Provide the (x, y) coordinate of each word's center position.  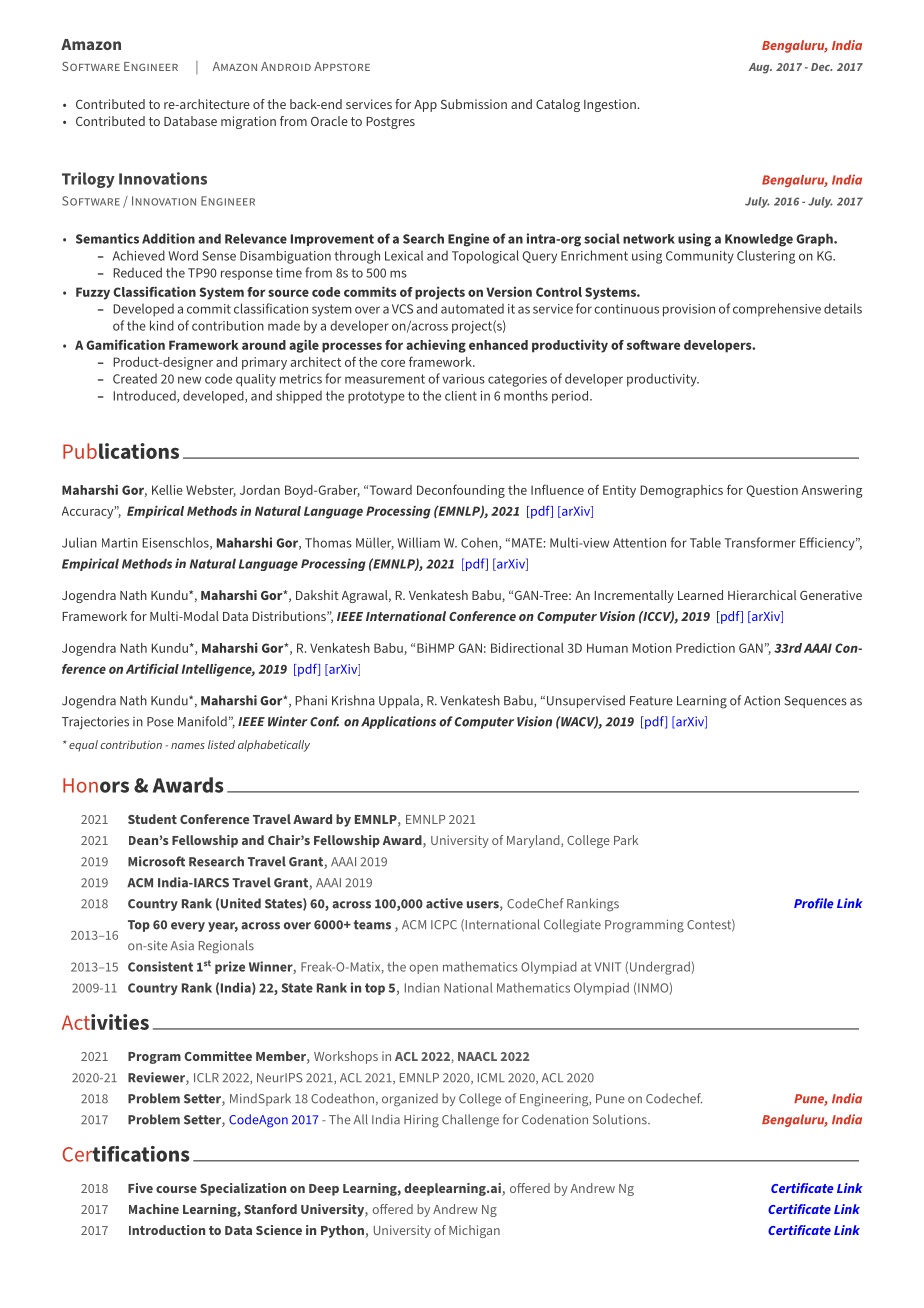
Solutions (621, 1119)
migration (248, 122)
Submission (474, 104)
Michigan (474, 1231)
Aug (760, 68)
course (176, 1189)
